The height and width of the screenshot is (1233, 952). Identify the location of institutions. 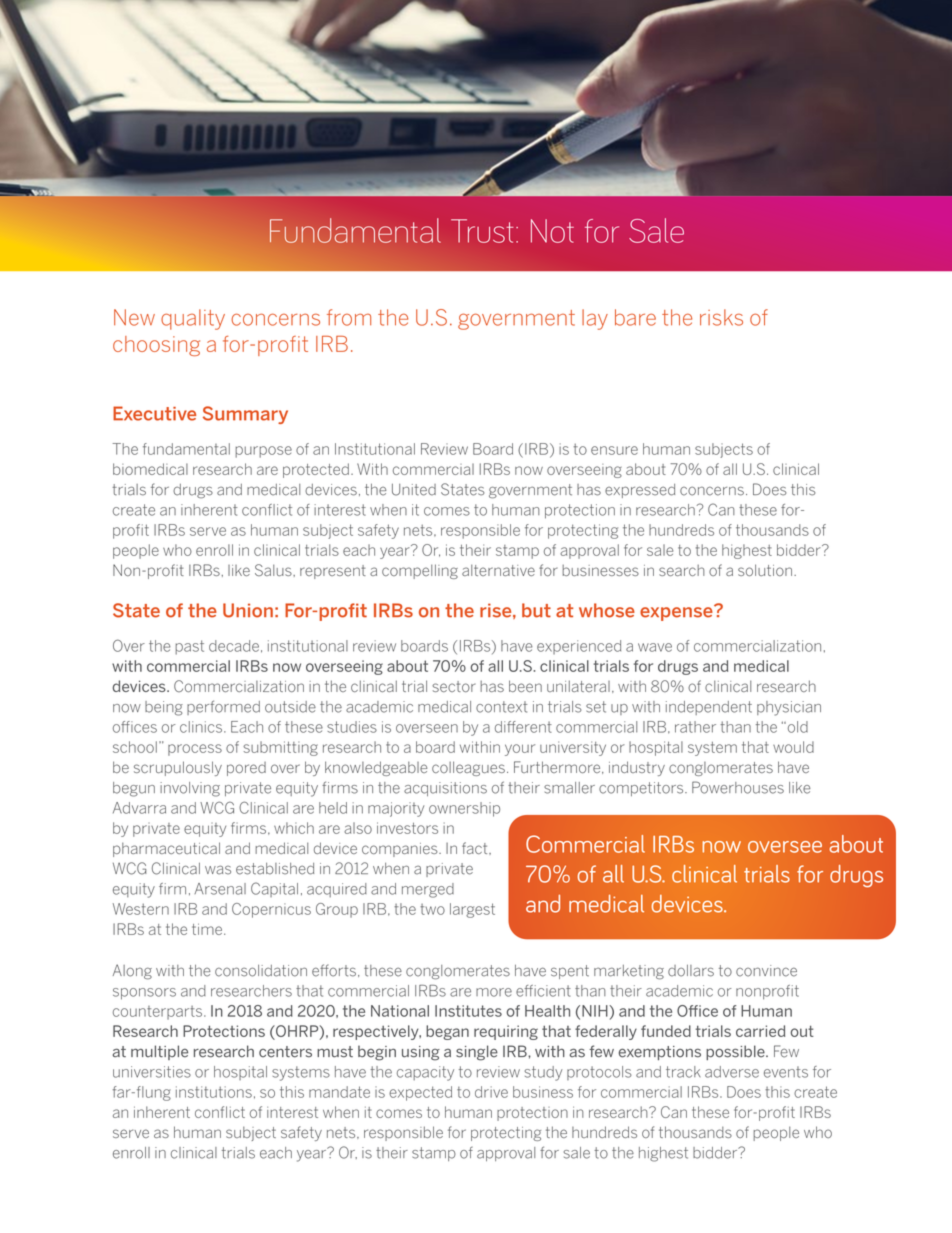
(214, 1092).
